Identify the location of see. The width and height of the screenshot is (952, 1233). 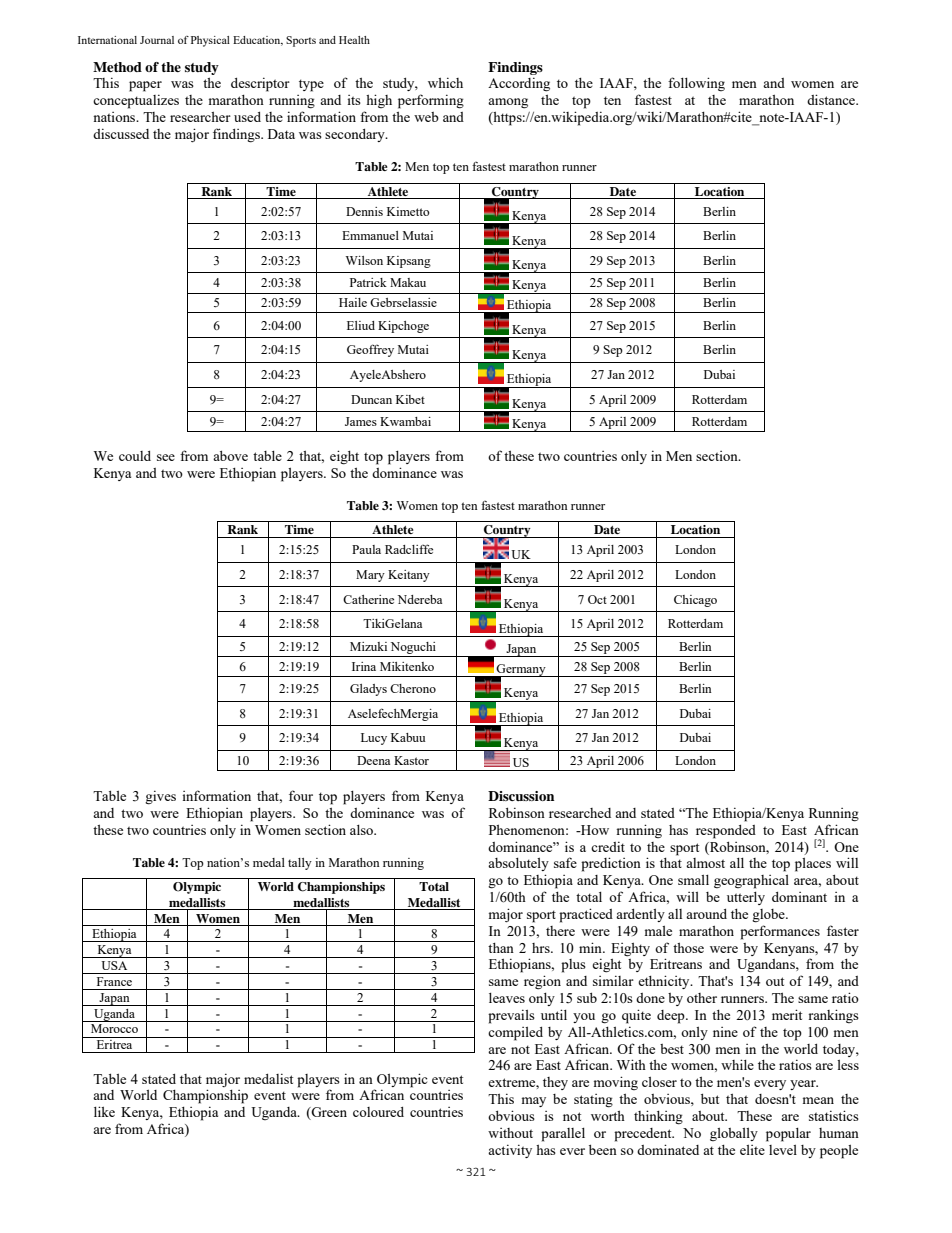
(166, 457).
